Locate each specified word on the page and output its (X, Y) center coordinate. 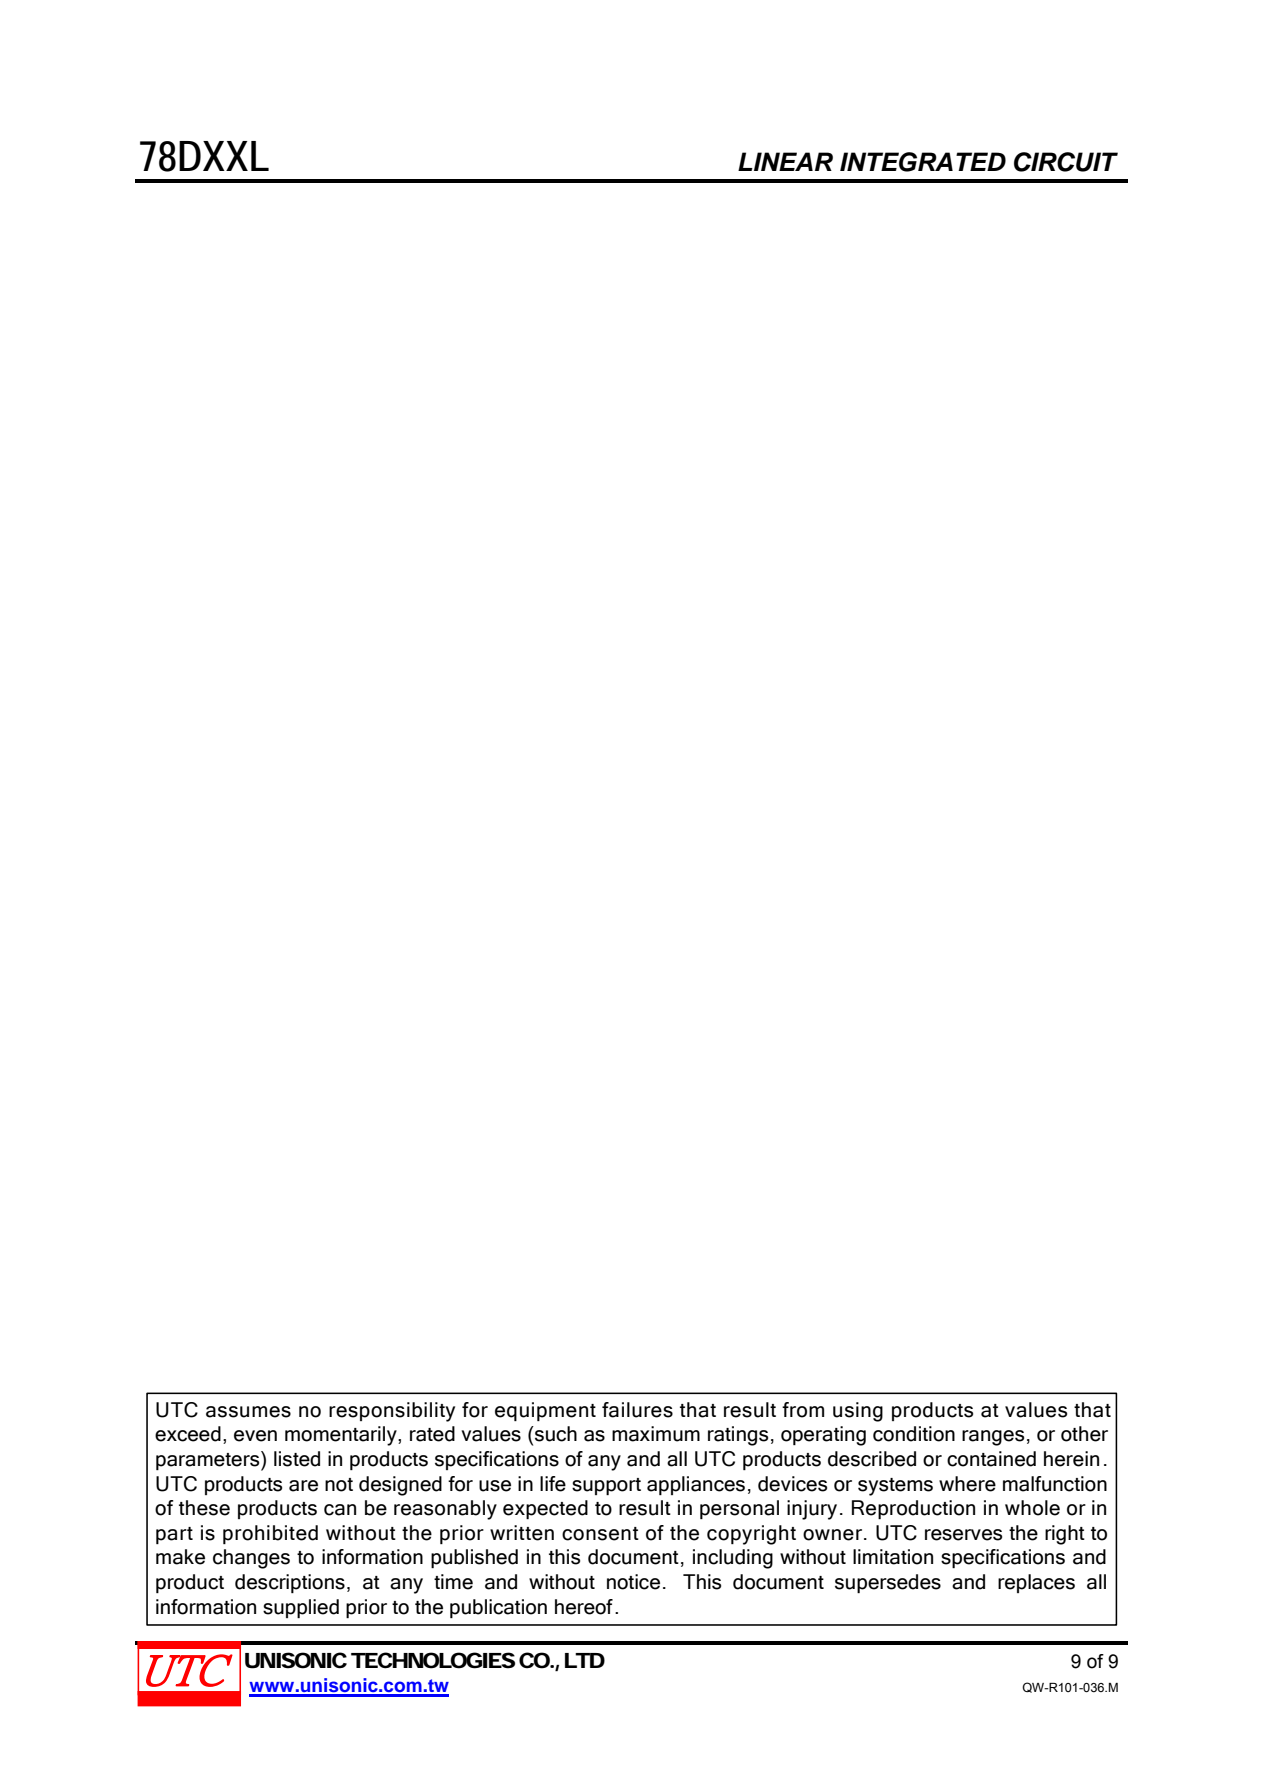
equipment (545, 1411)
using (858, 1412)
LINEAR (785, 161)
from (803, 1410)
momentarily (342, 1436)
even (255, 1436)
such (555, 1434)
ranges (993, 1438)
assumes (248, 1412)
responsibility (392, 1412)
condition (914, 1434)
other (1084, 1434)
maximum (656, 1434)
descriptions (290, 1583)
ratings (738, 1436)
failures (637, 1410)
